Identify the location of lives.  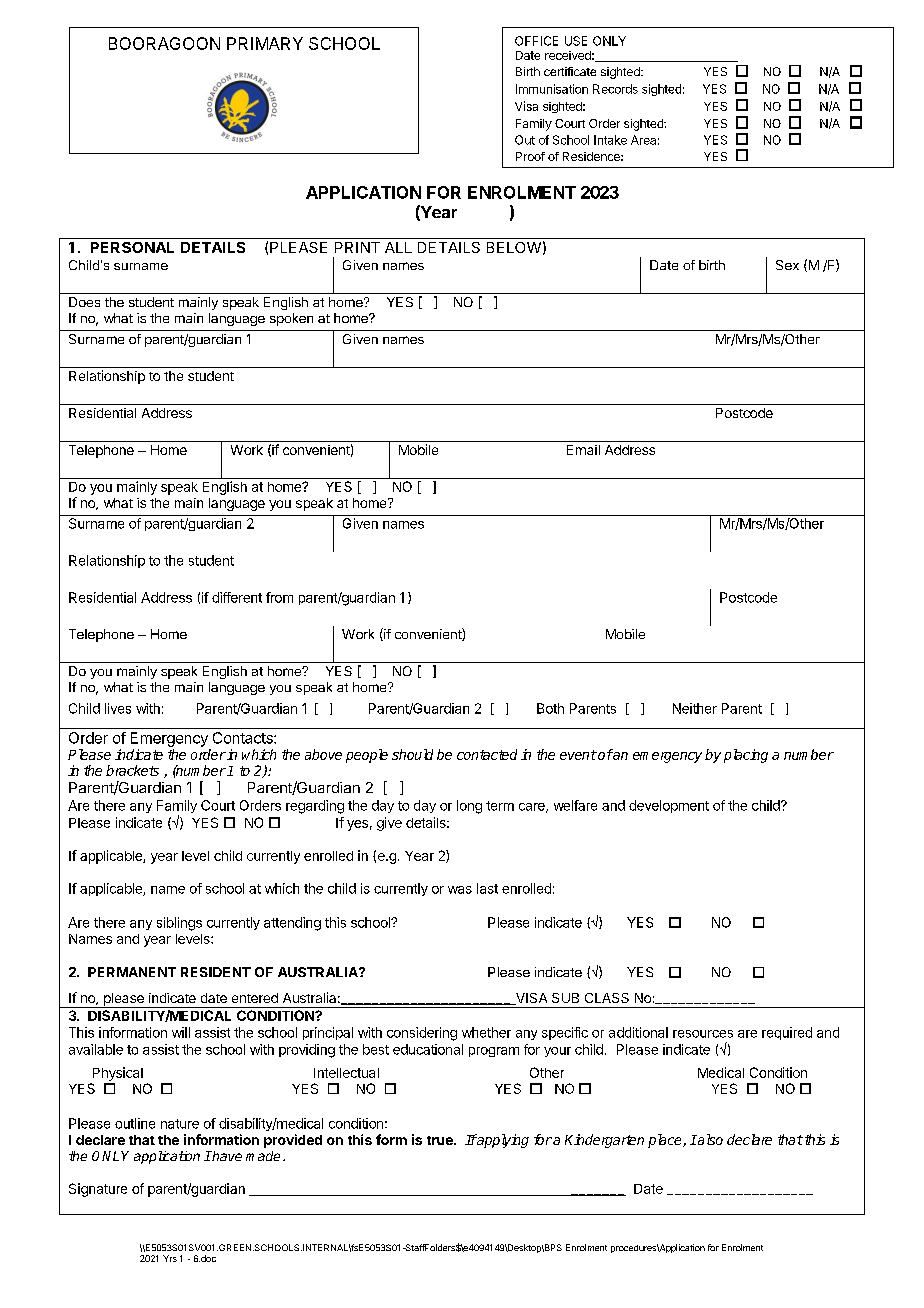
(118, 708).
